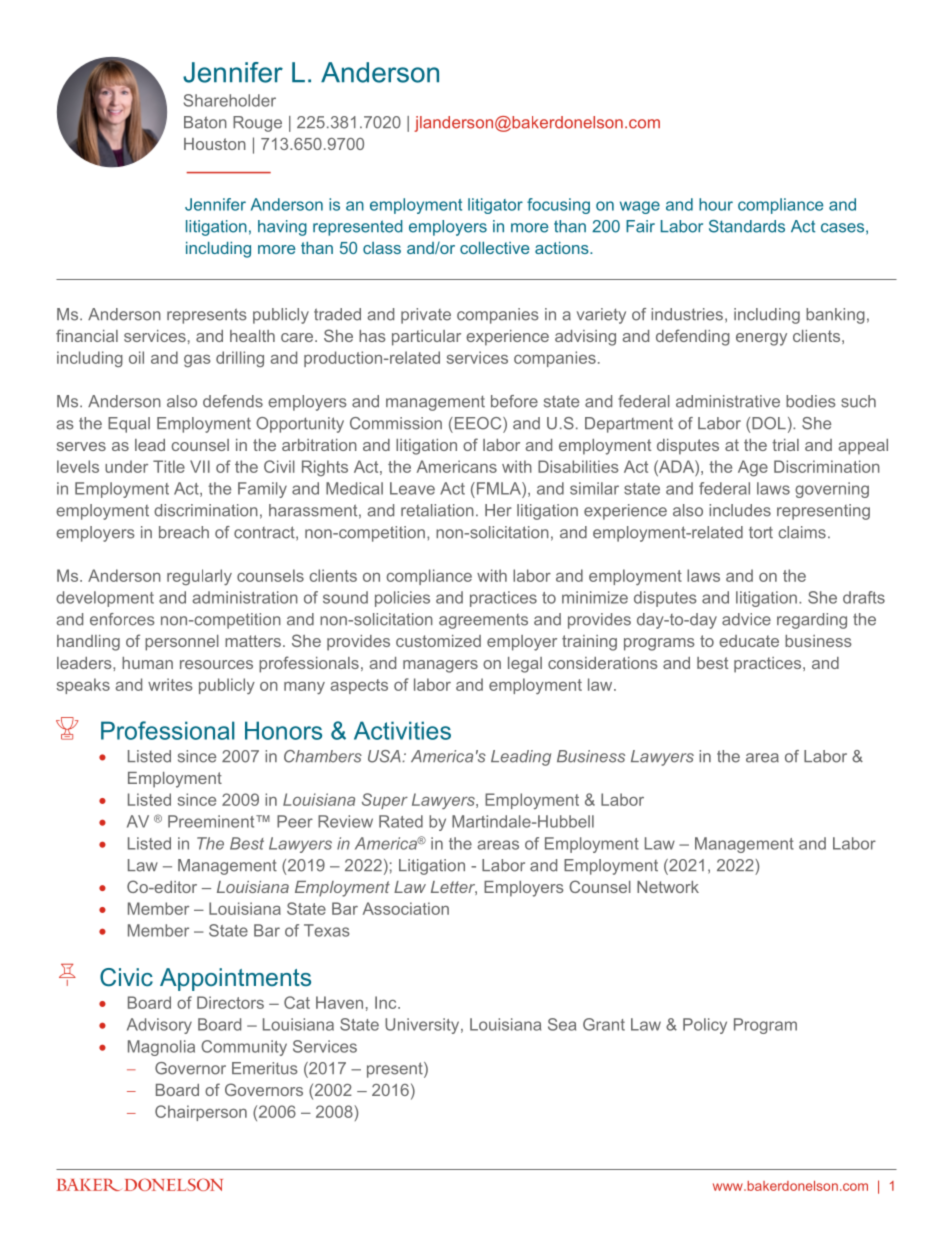  Describe the element at coordinates (495, 206) in the screenshot. I see `litigator` at that location.
